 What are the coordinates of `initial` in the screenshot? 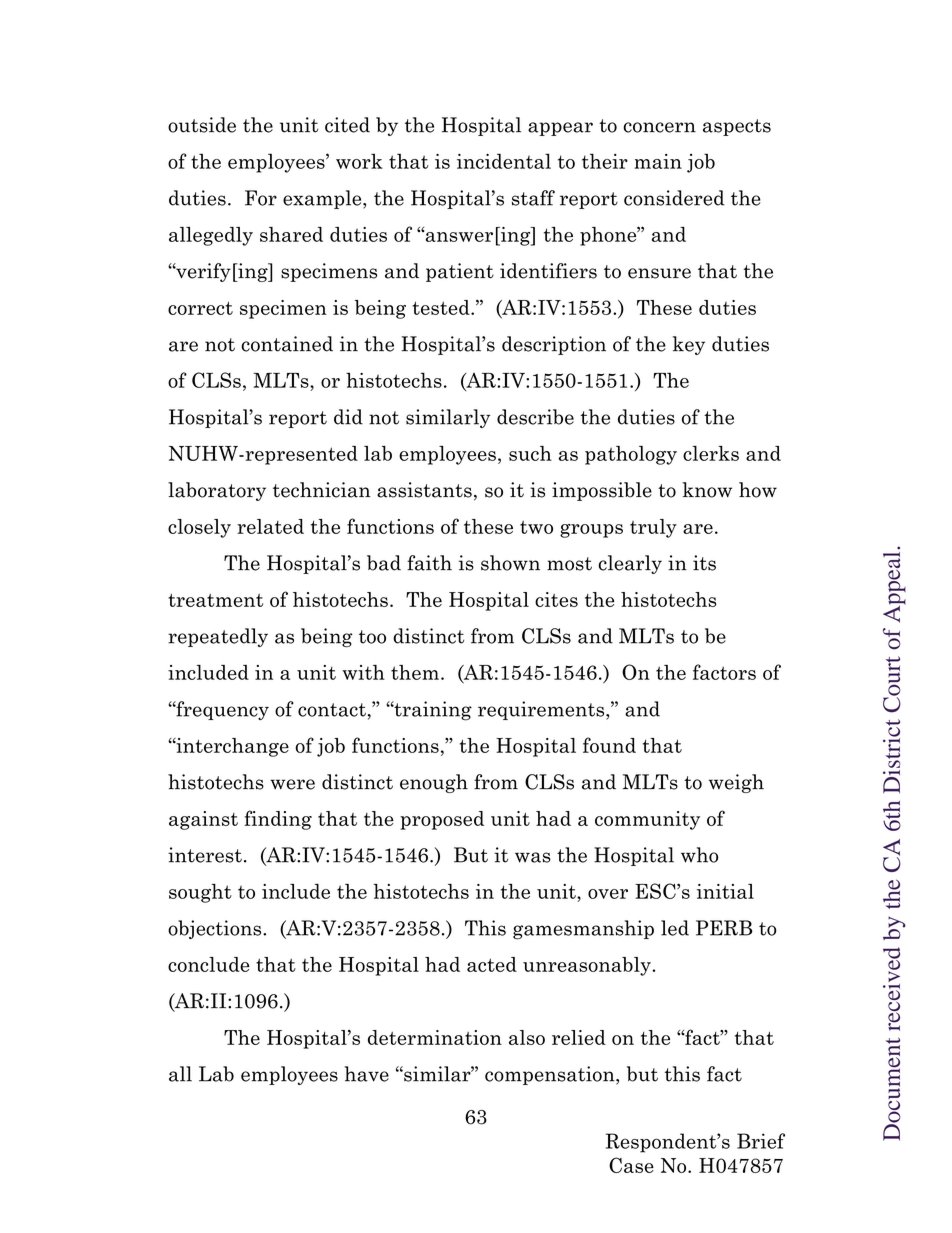 It's located at (725, 891).
